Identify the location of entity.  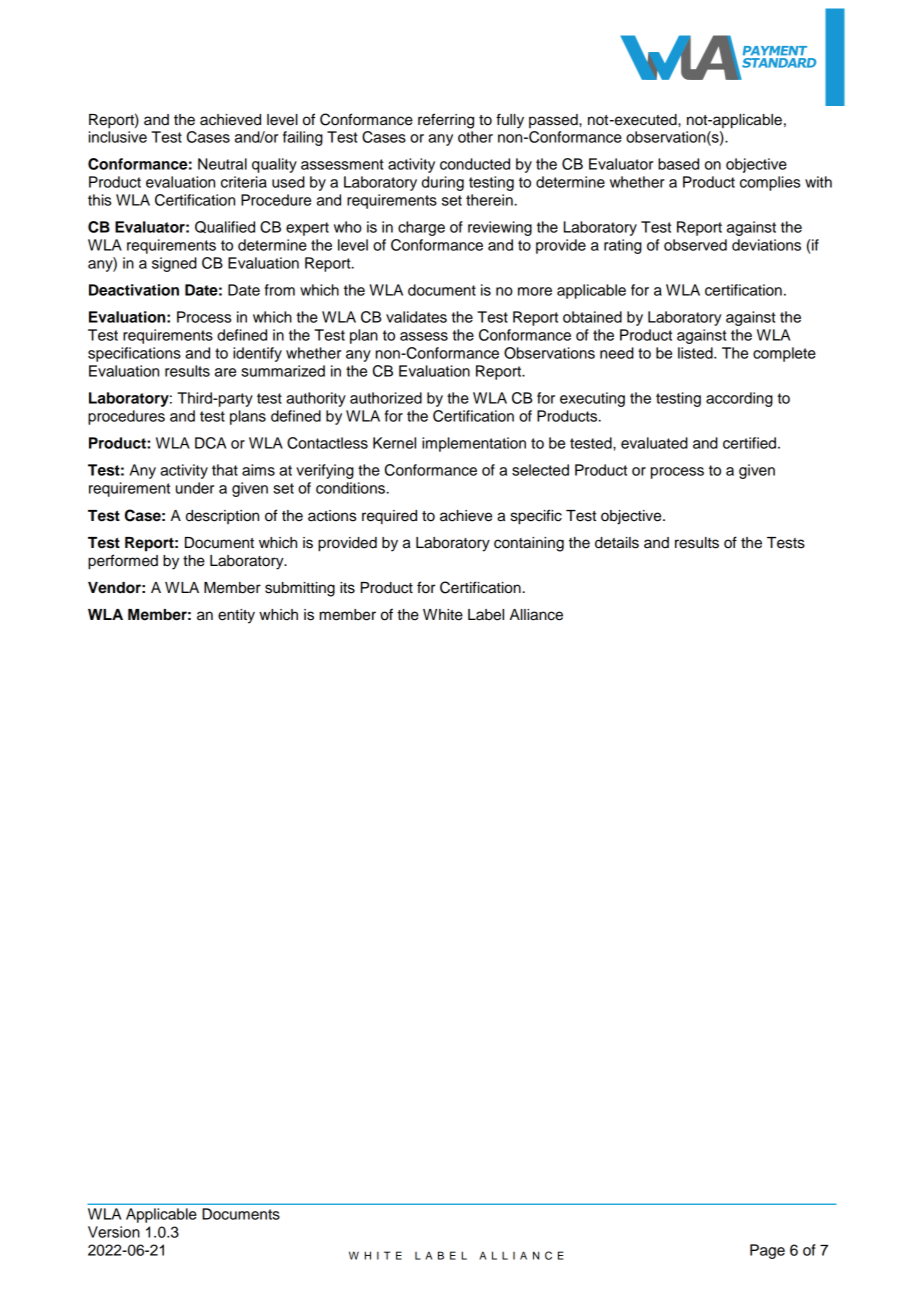
(236, 616).
